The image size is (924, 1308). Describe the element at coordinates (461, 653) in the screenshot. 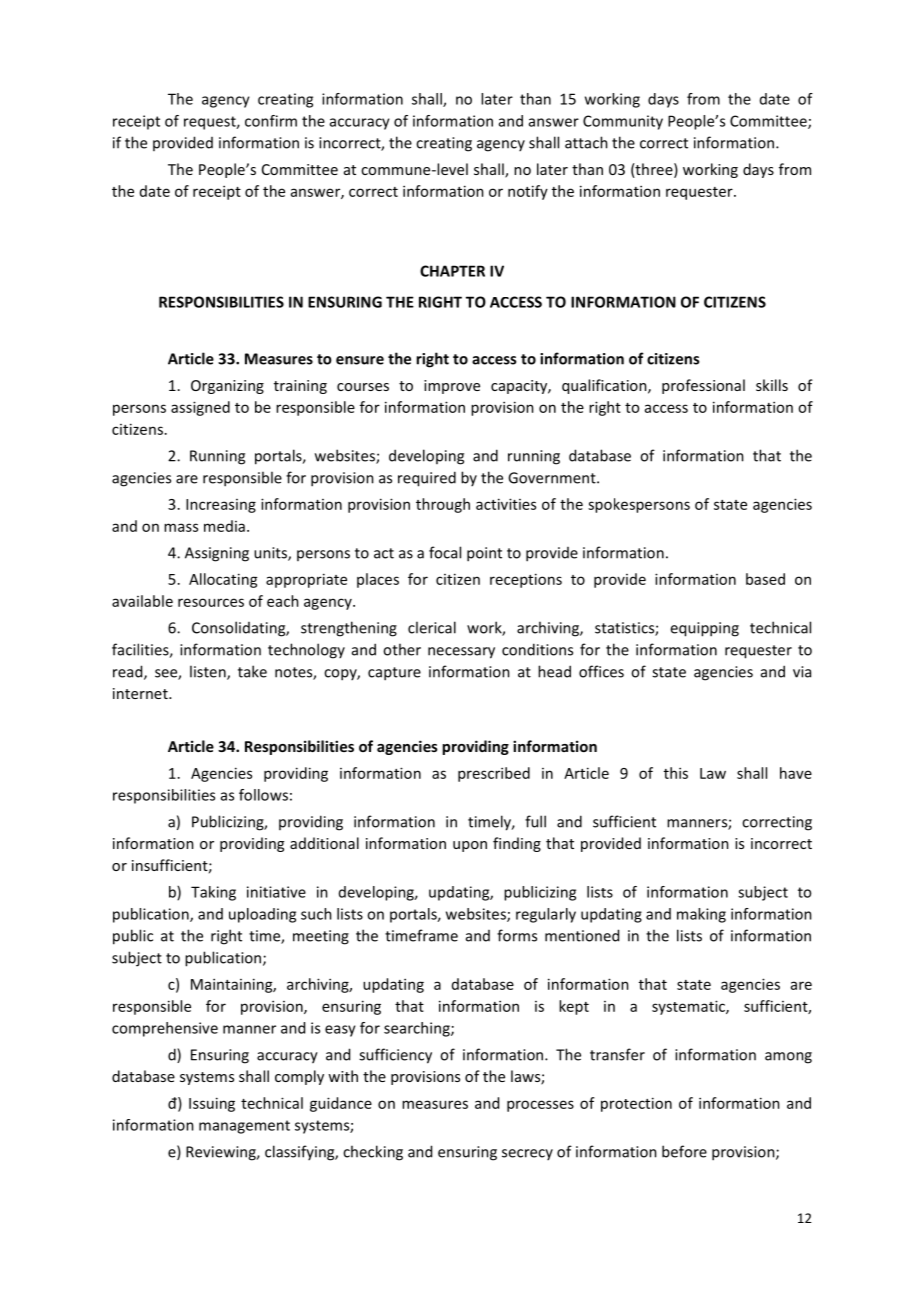

I see `necessary` at that location.
